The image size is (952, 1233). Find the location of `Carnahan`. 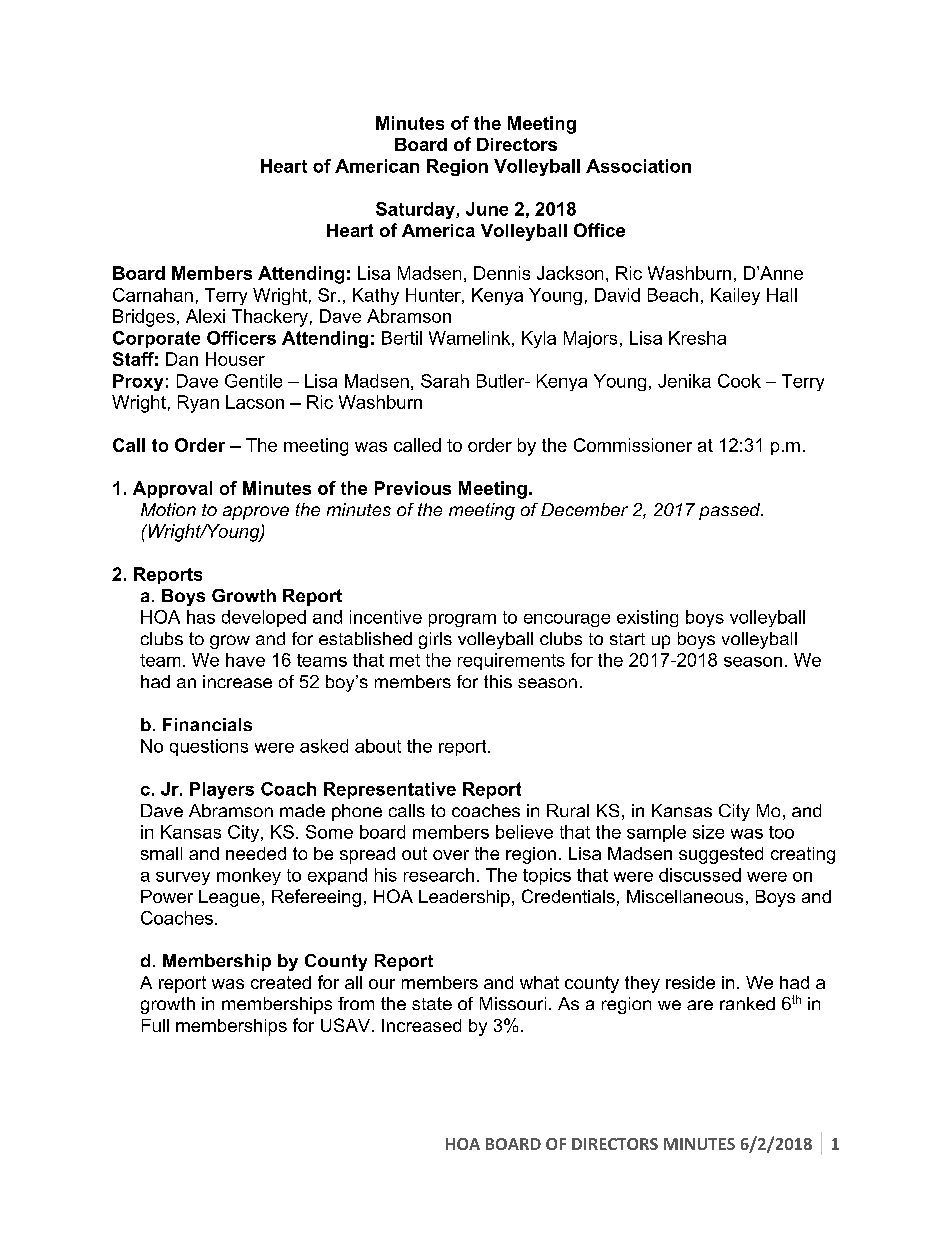

Carnahan is located at coordinates (153, 295).
